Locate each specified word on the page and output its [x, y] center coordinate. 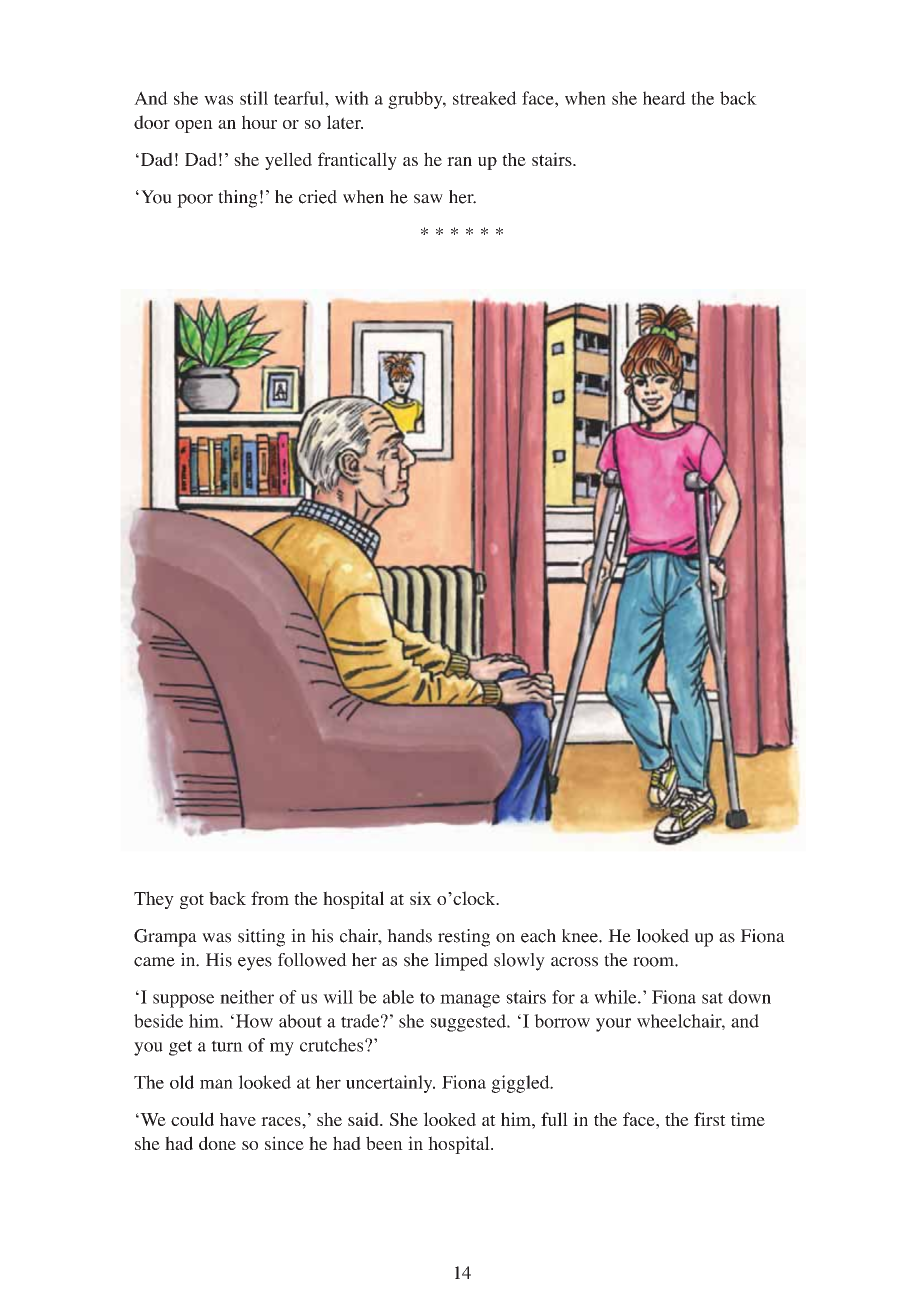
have [238, 1119]
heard [664, 98]
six [421, 898]
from [270, 898]
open [194, 126]
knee [581, 936]
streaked [485, 98]
